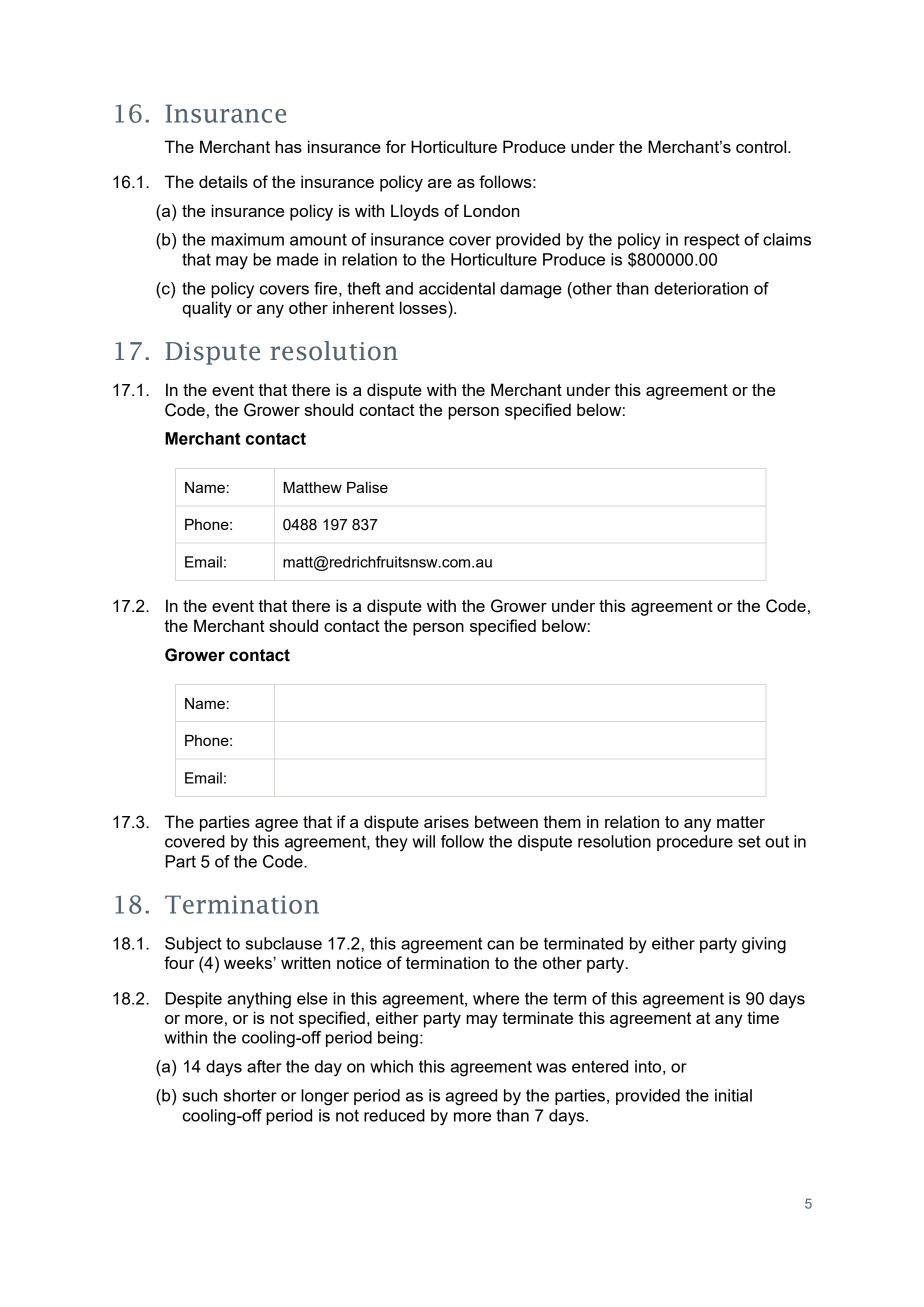 This screenshot has width=924, height=1307. I want to click on control, so click(762, 146).
